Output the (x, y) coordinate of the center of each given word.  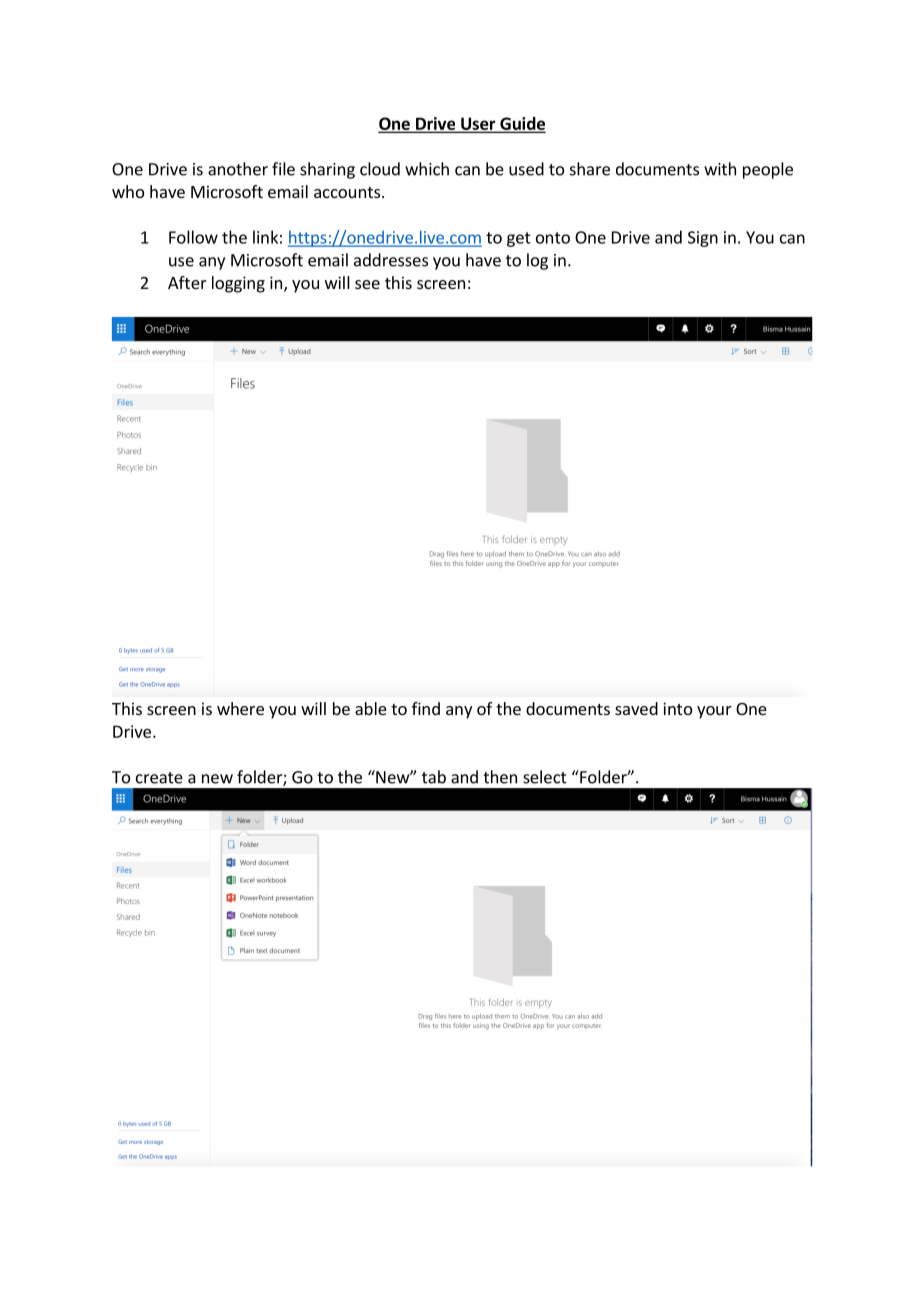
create (159, 778)
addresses (391, 260)
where (240, 708)
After (187, 282)
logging (238, 284)
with (720, 169)
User (478, 124)
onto (553, 238)
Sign (703, 239)
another (238, 169)
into (677, 708)
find (426, 708)
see (367, 284)
